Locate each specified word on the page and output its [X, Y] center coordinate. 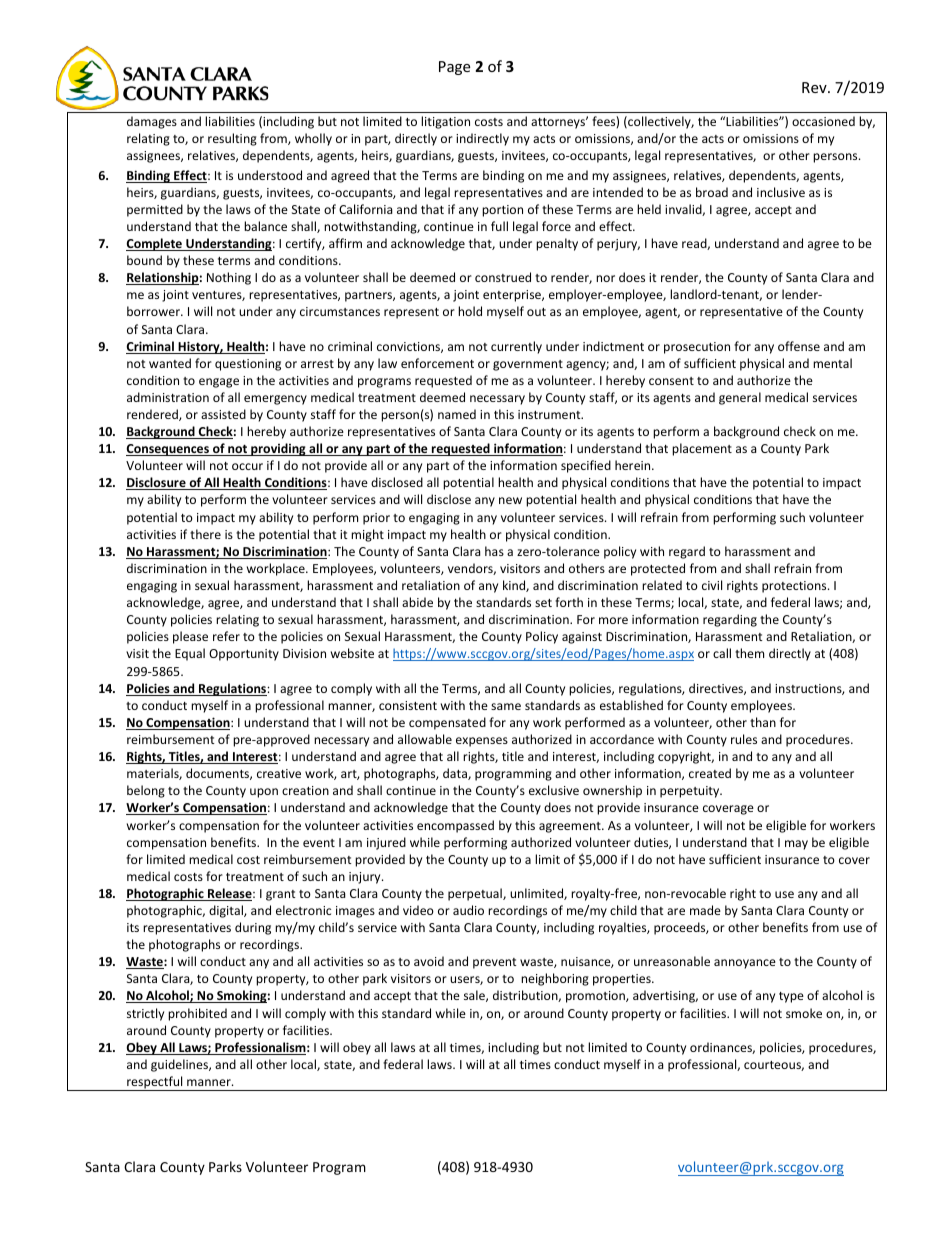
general [740, 398]
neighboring [555, 979]
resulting [232, 139]
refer [226, 636]
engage [219, 383]
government [528, 365]
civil [712, 585]
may [796, 845]
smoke [804, 1013]
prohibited [197, 1014]
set [543, 603]
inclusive [781, 192]
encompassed [455, 826]
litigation [445, 122]
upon [264, 793]
